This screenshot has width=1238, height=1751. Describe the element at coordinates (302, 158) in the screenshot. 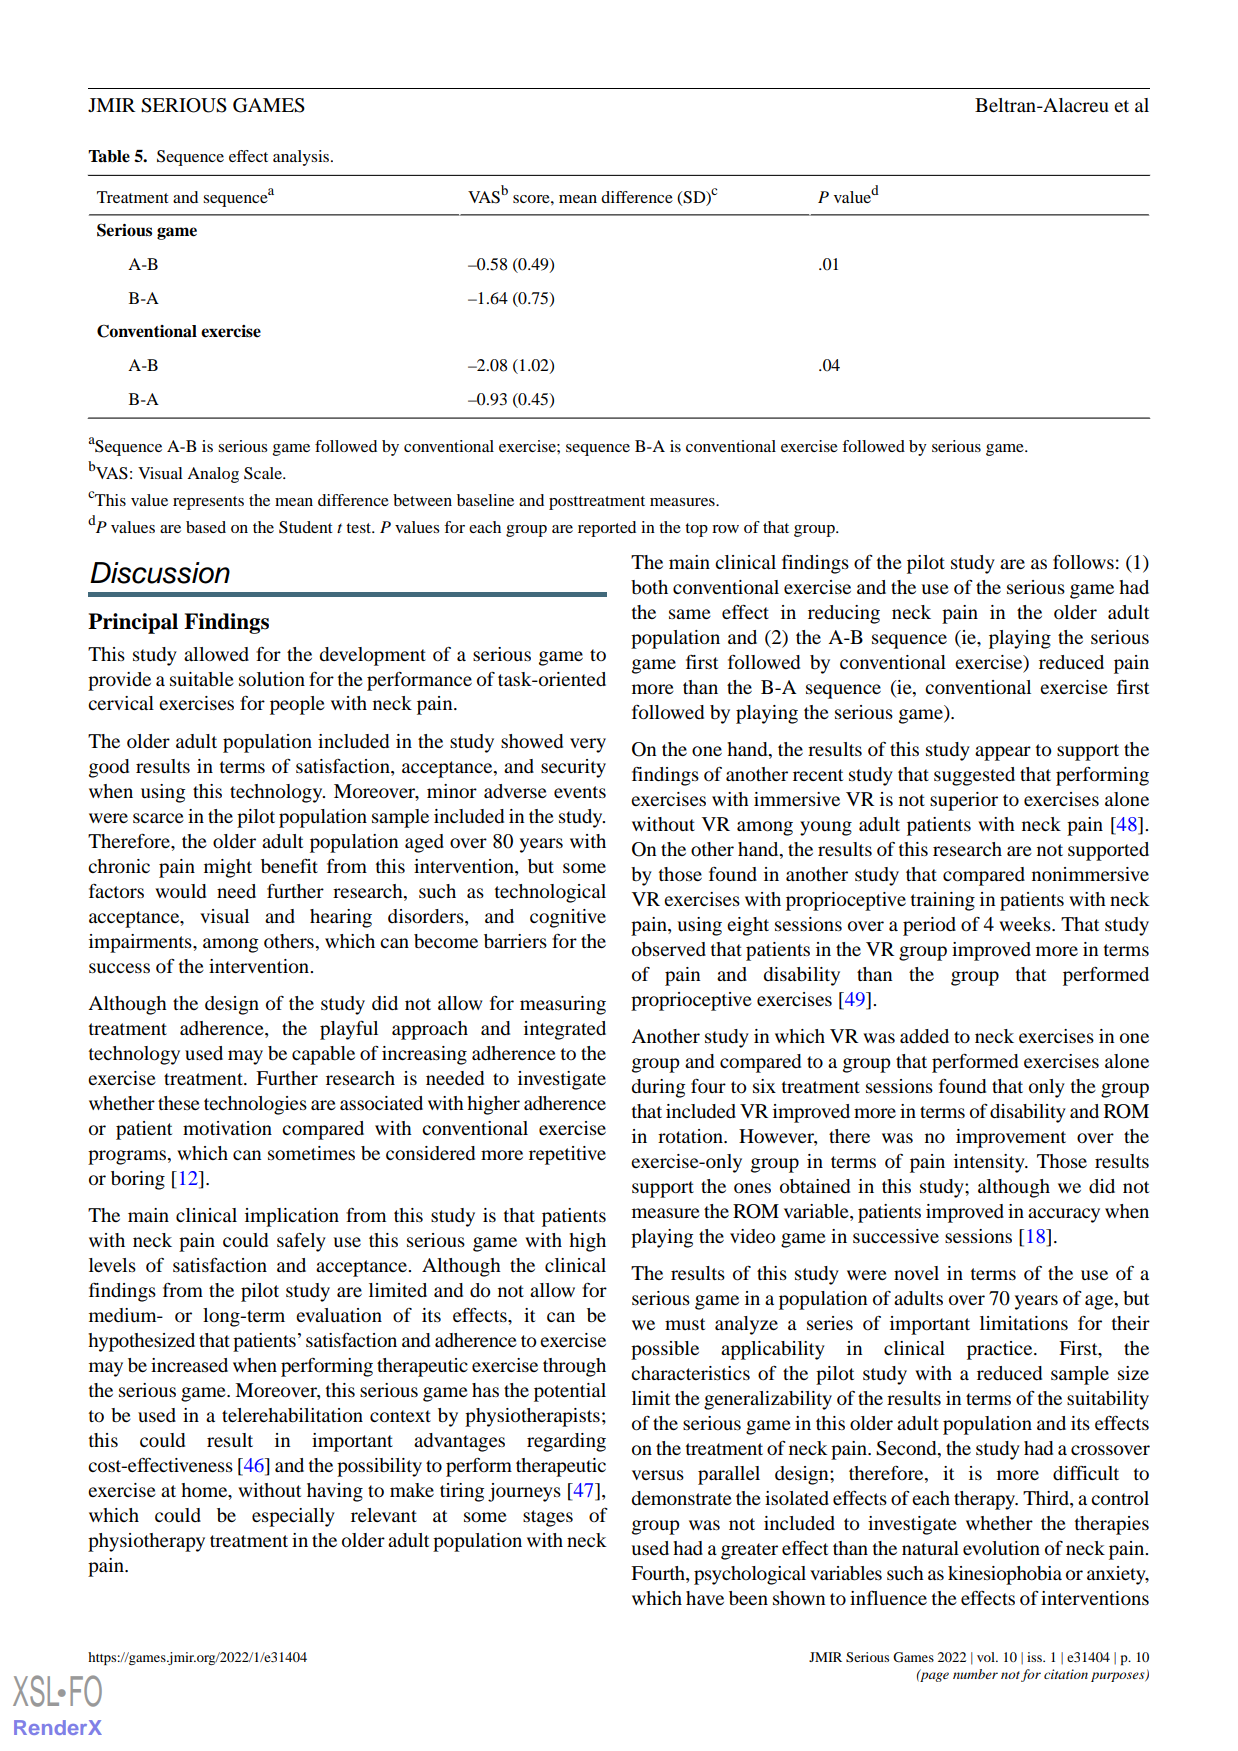

I see `analysis` at that location.
